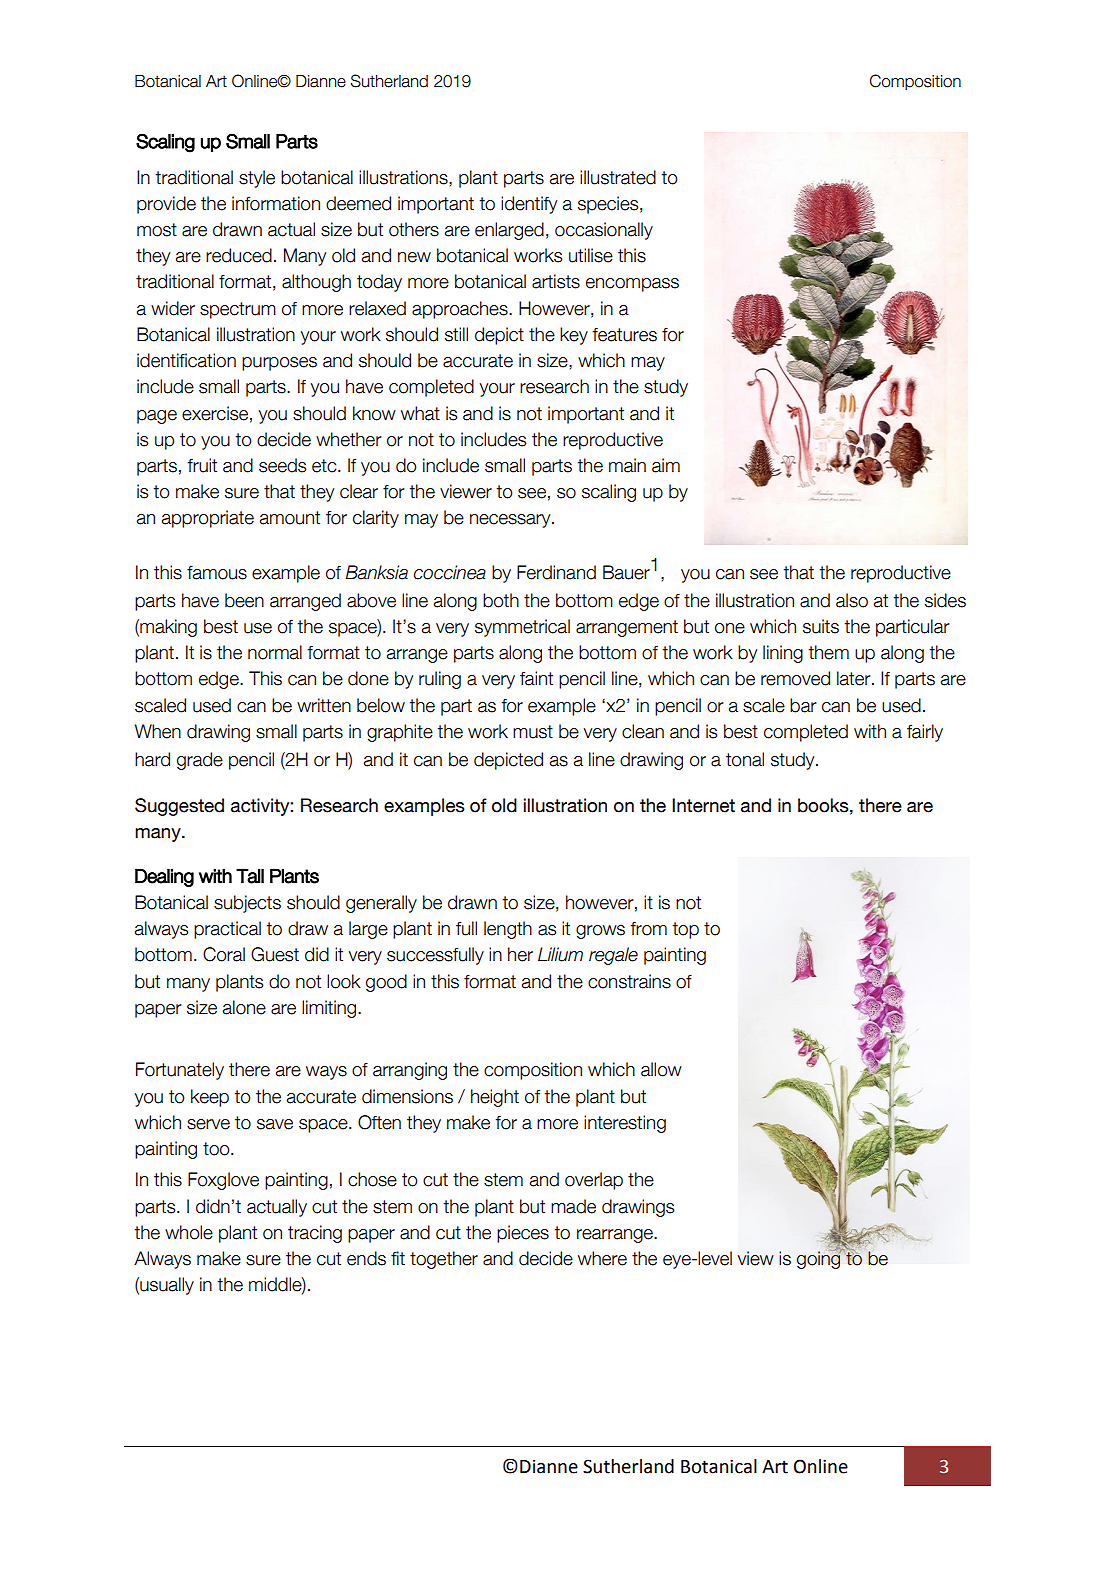 Image resolution: width=1115 pixels, height=1577 pixels. I want to click on grade, so click(200, 761).
